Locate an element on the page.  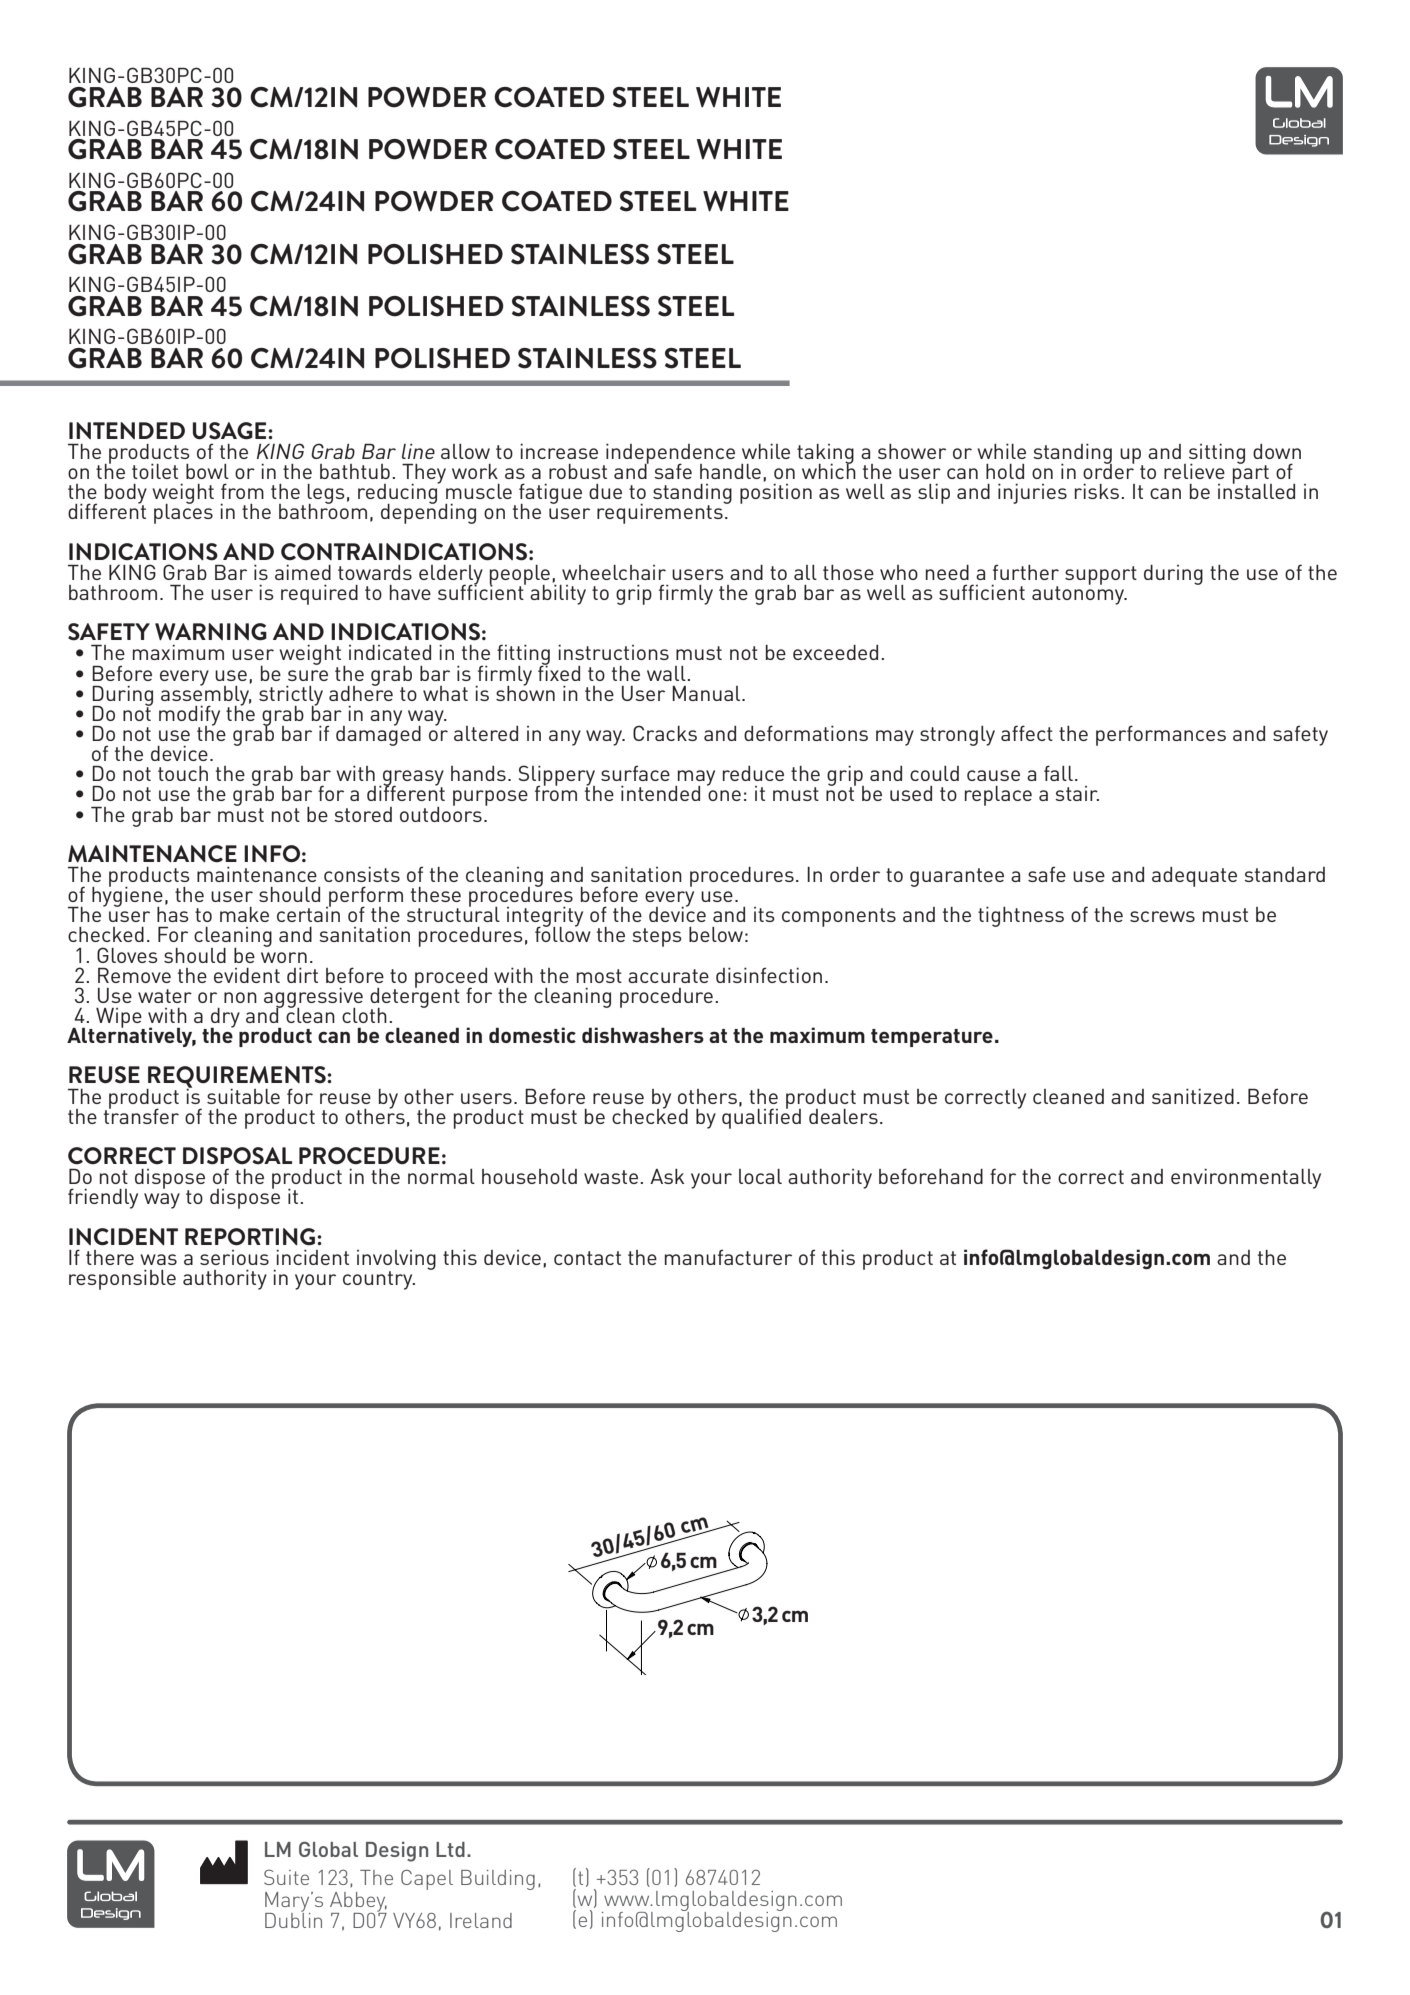
handle is located at coordinates (730, 471).
